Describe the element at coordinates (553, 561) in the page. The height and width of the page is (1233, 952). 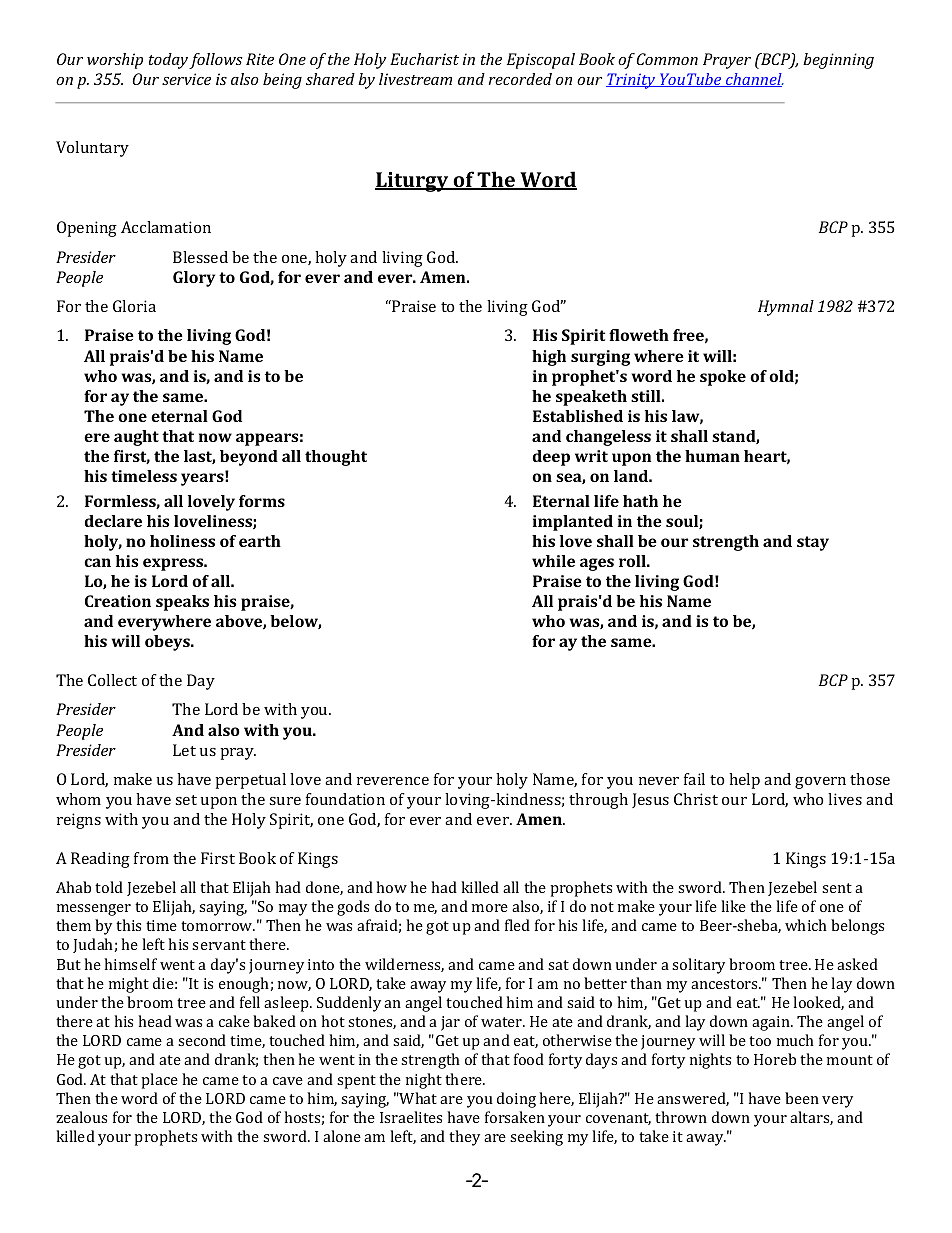
I see `while` at that location.
